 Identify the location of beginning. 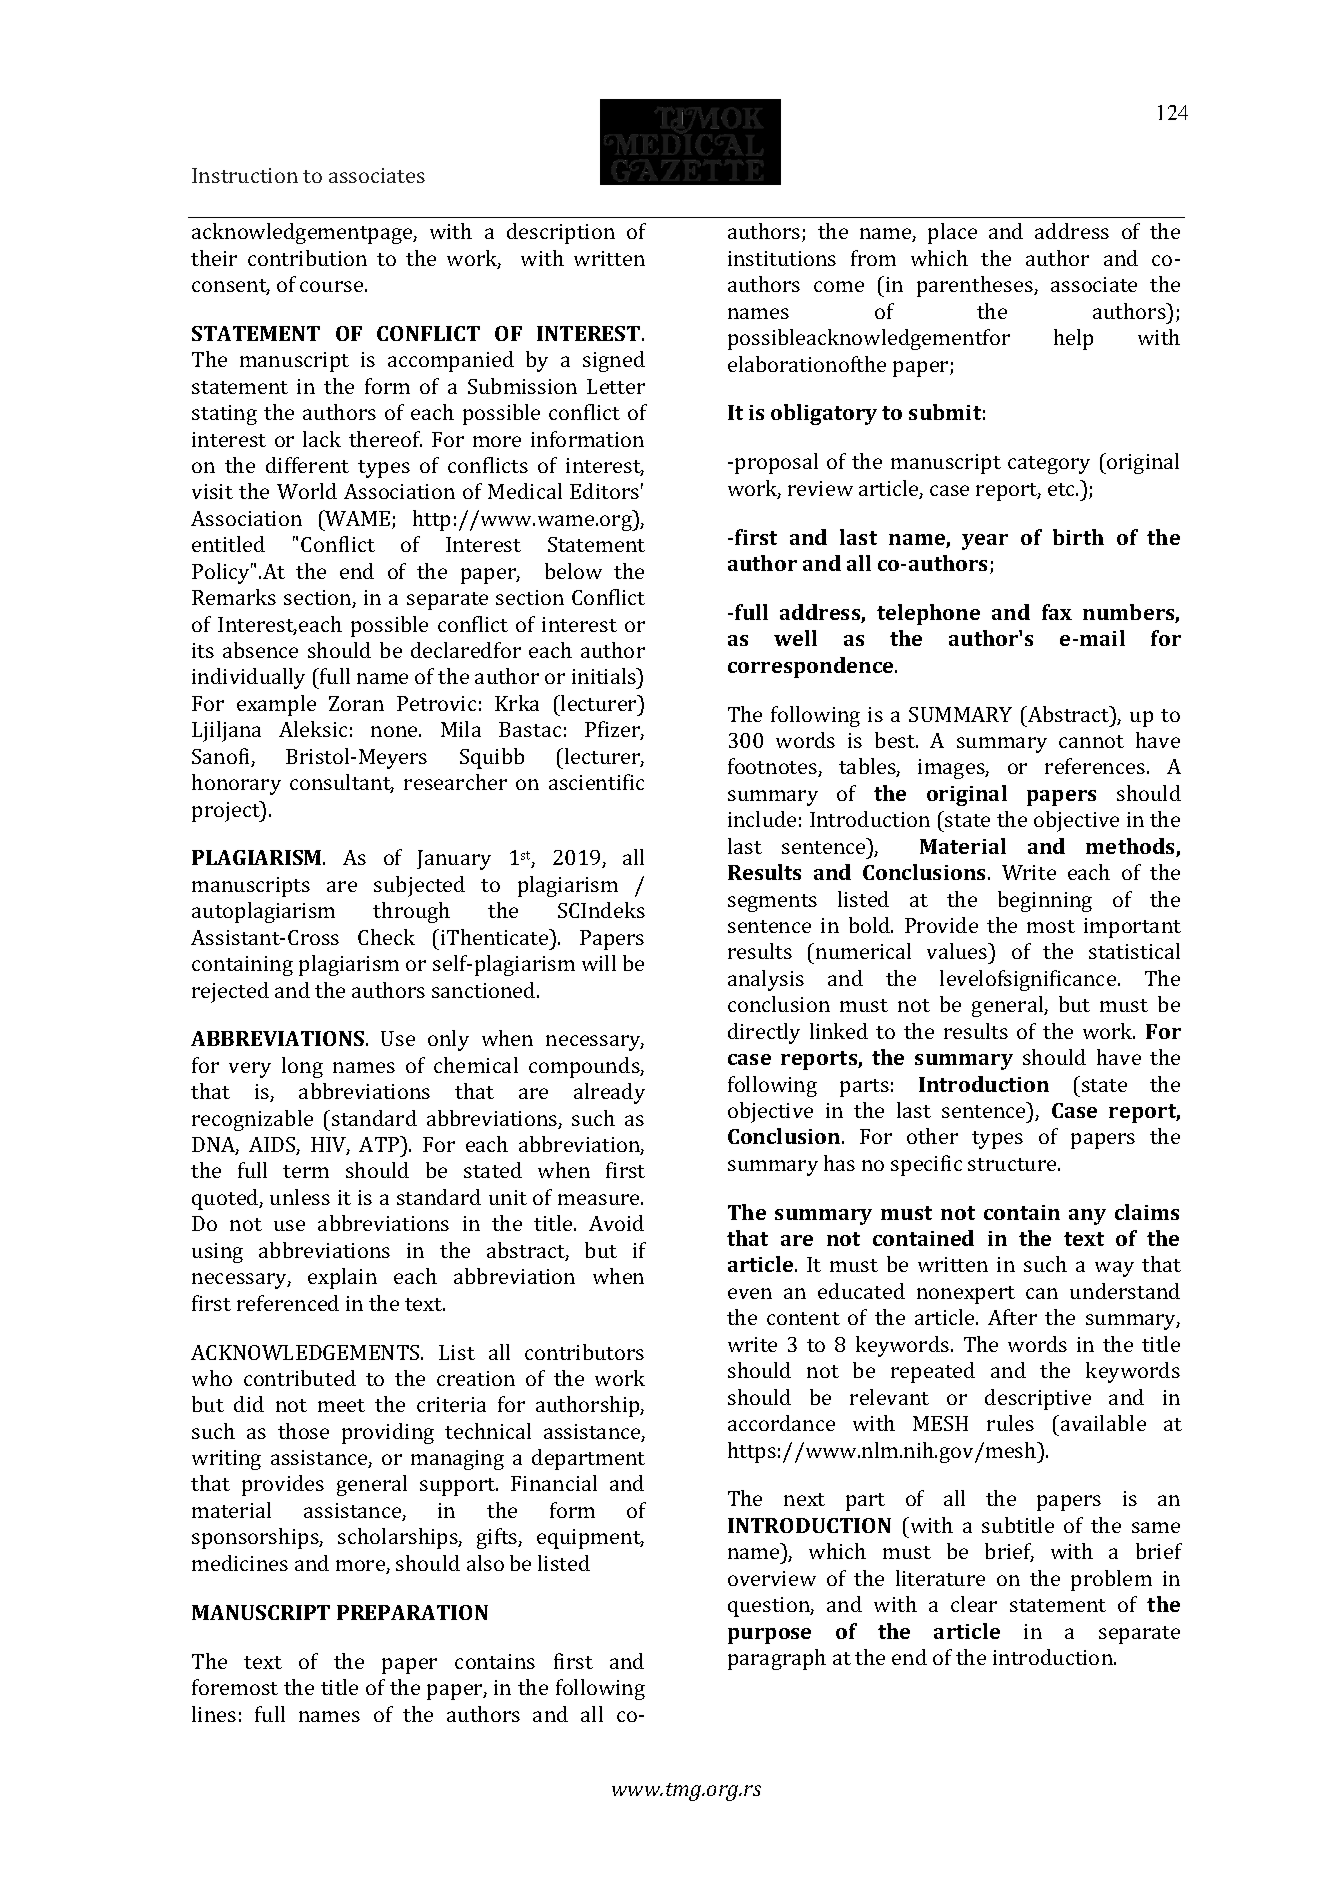
(1045, 901).
